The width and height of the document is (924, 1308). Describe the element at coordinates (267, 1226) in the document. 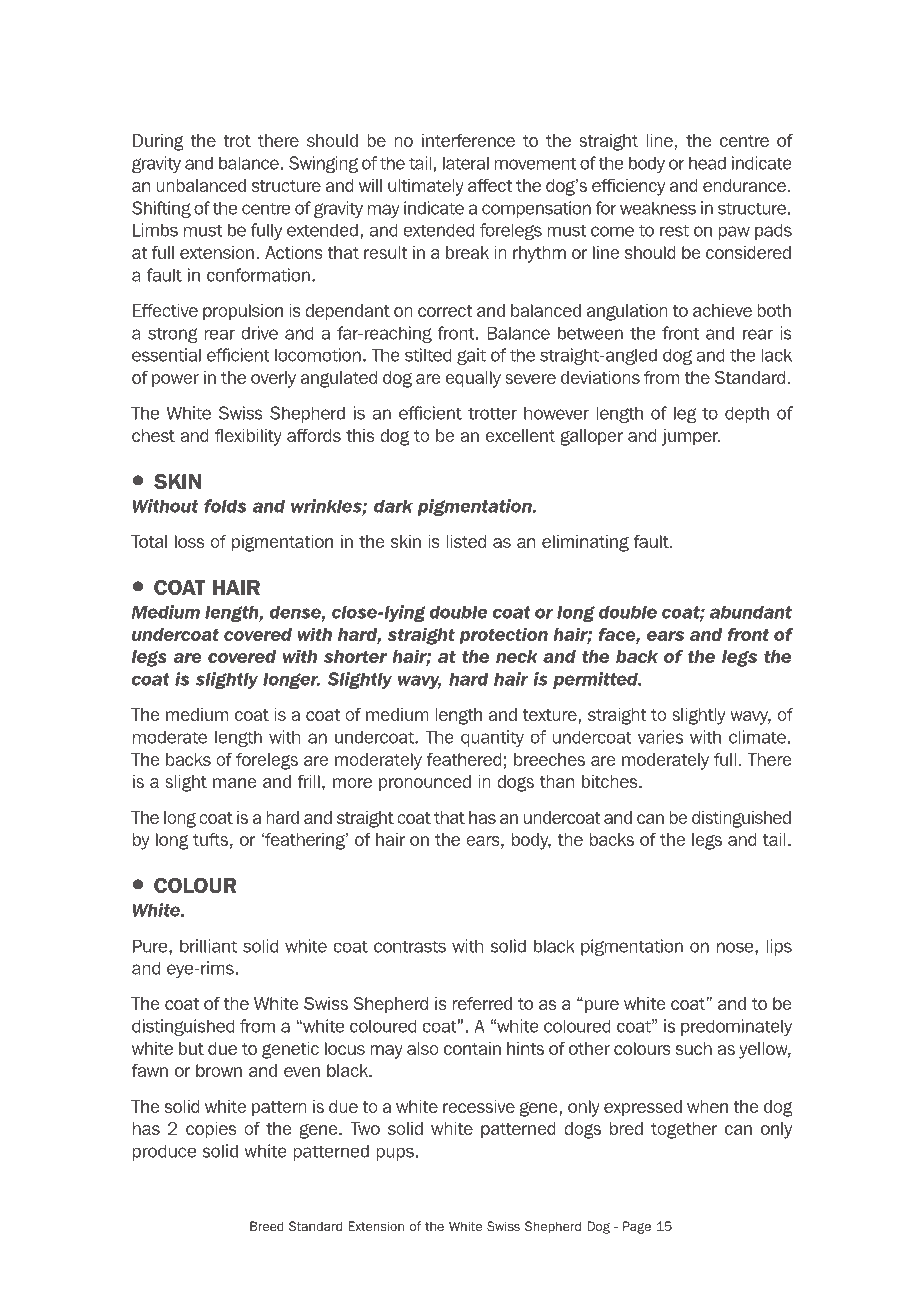

I see `Breed` at that location.
